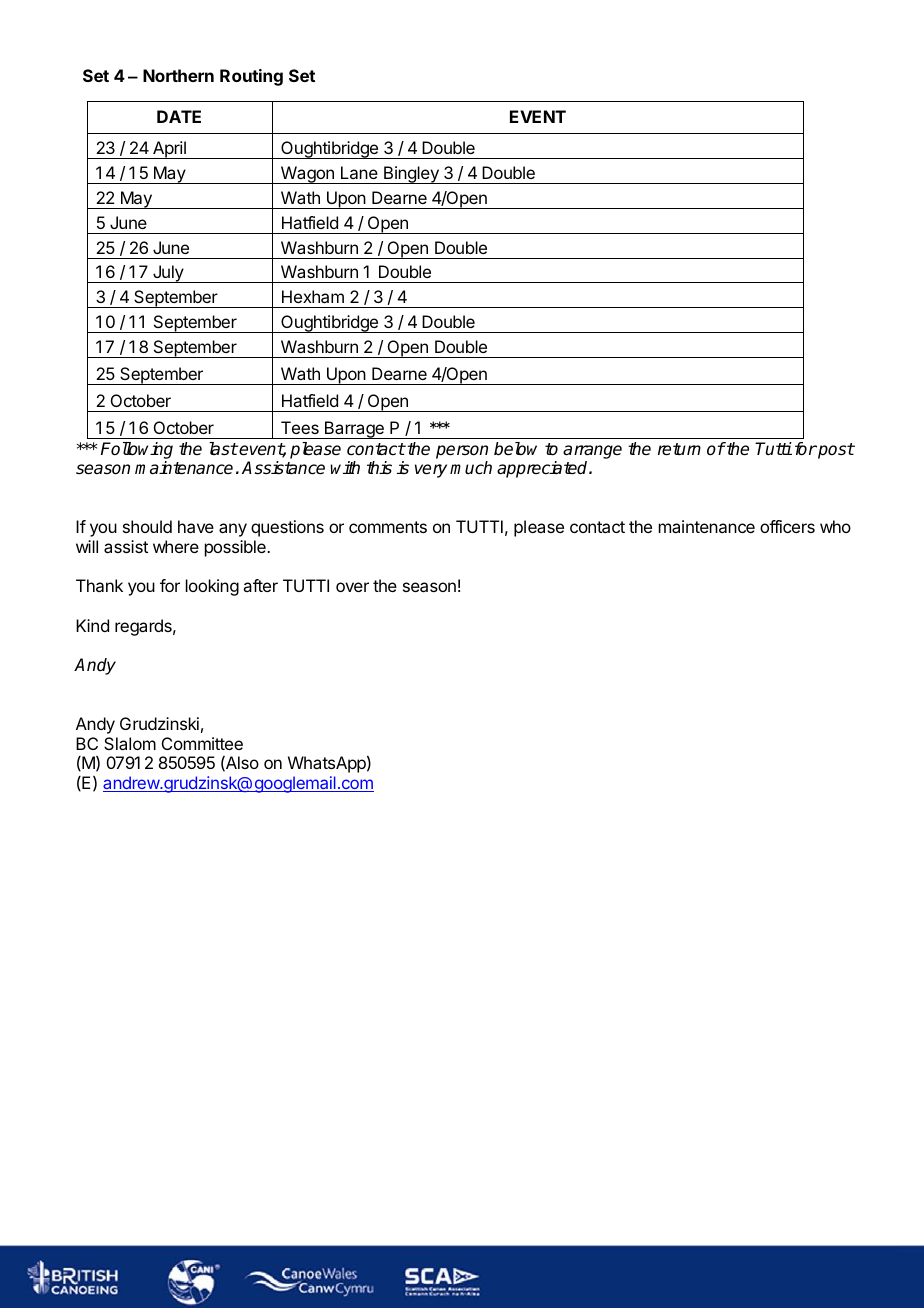 This screenshot has height=1308, width=924. I want to click on Wagon, so click(307, 175).
